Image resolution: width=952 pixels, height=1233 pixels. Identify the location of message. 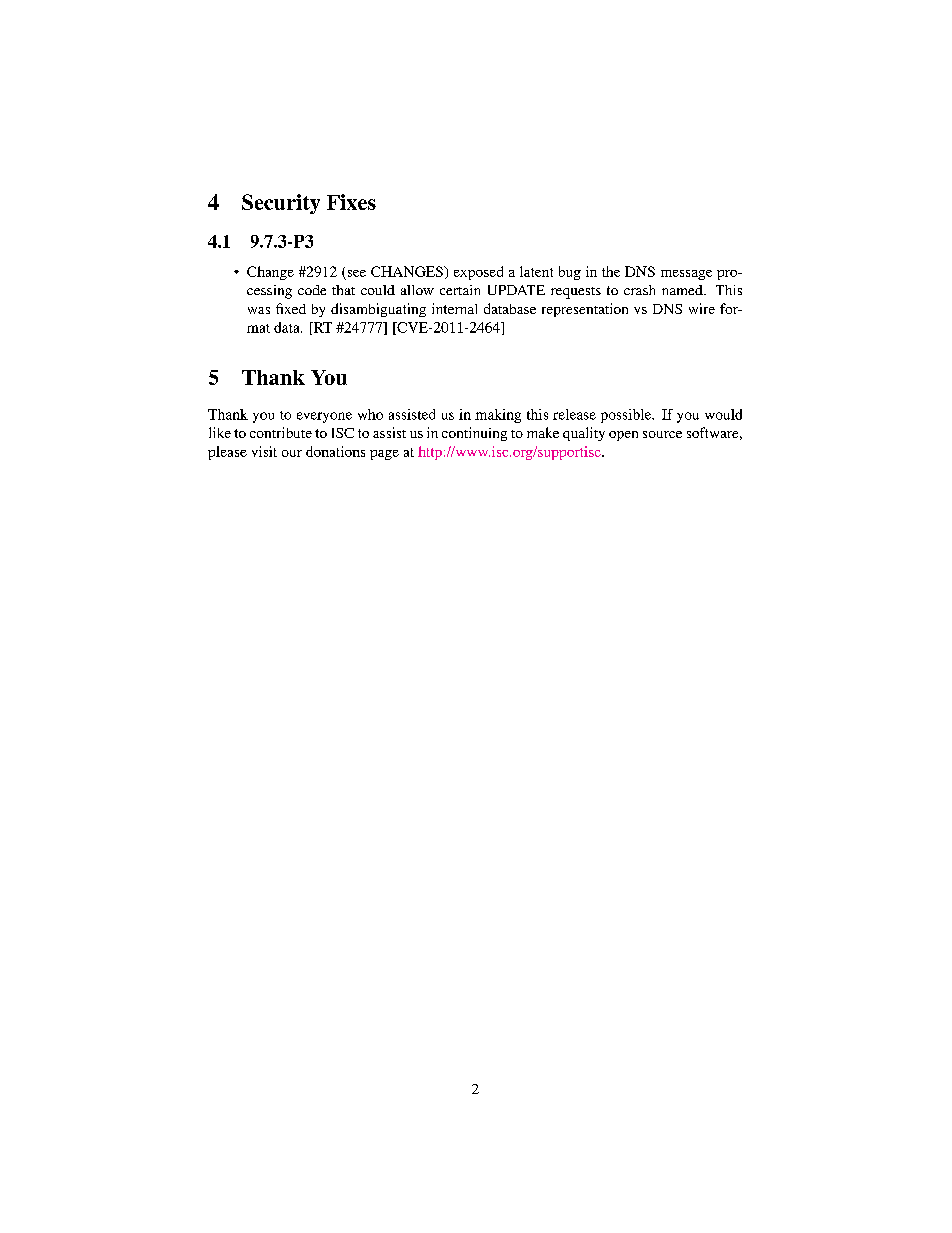
(686, 275).
